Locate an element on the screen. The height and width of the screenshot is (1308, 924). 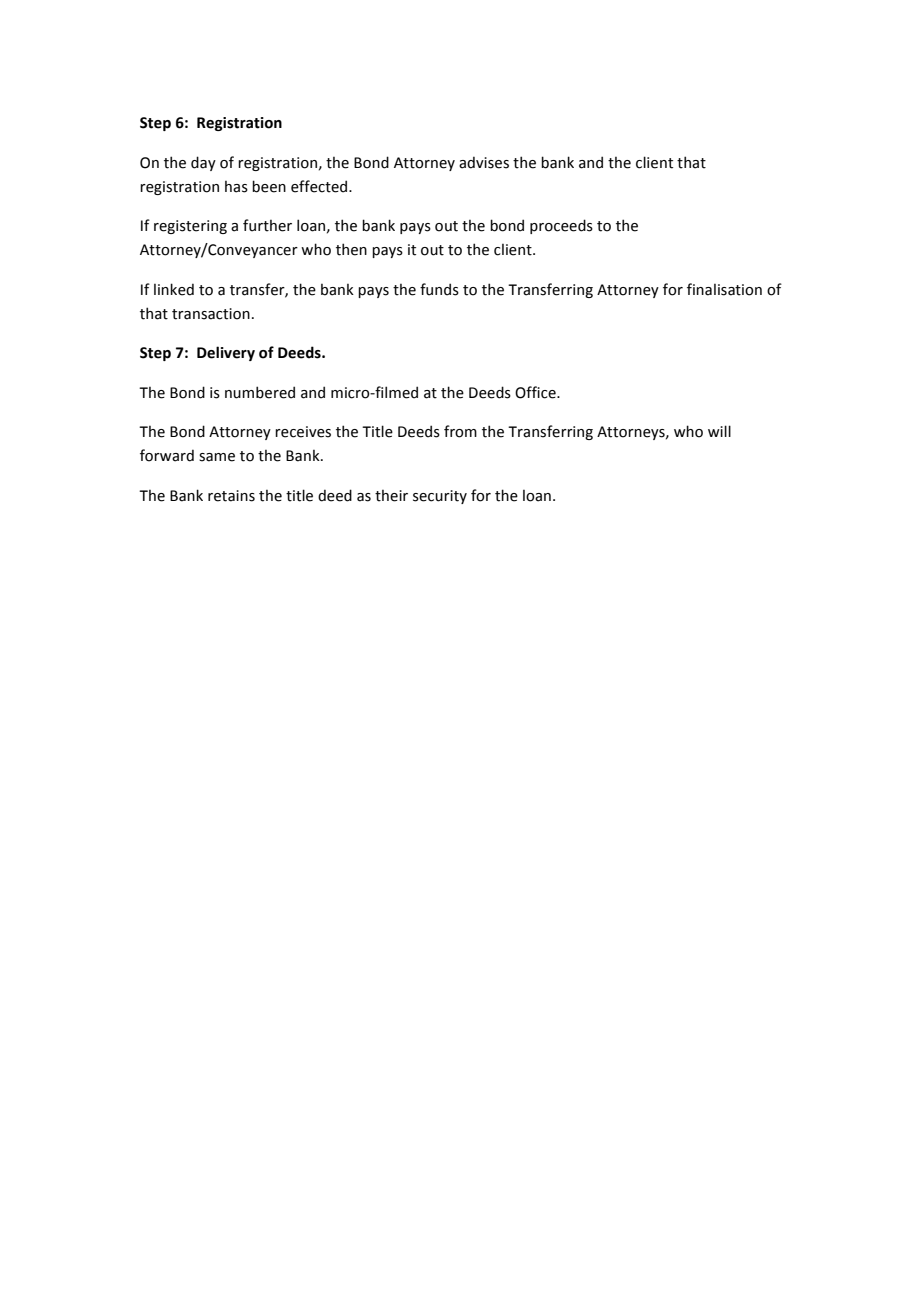
proceeds is located at coordinates (561, 226).
